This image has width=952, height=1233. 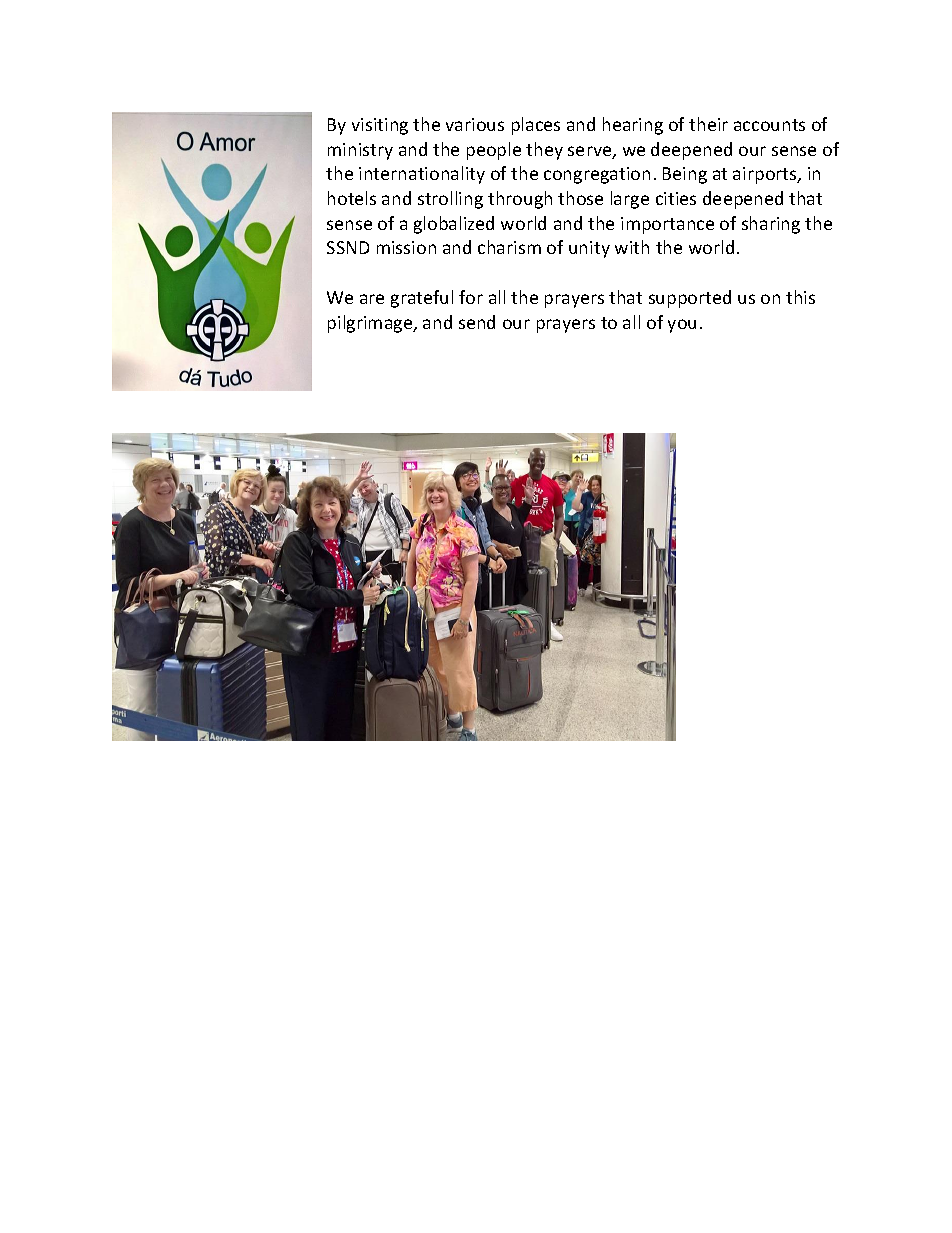 What do you see at coordinates (371, 324) in the image?
I see `pilgrimage` at bounding box center [371, 324].
